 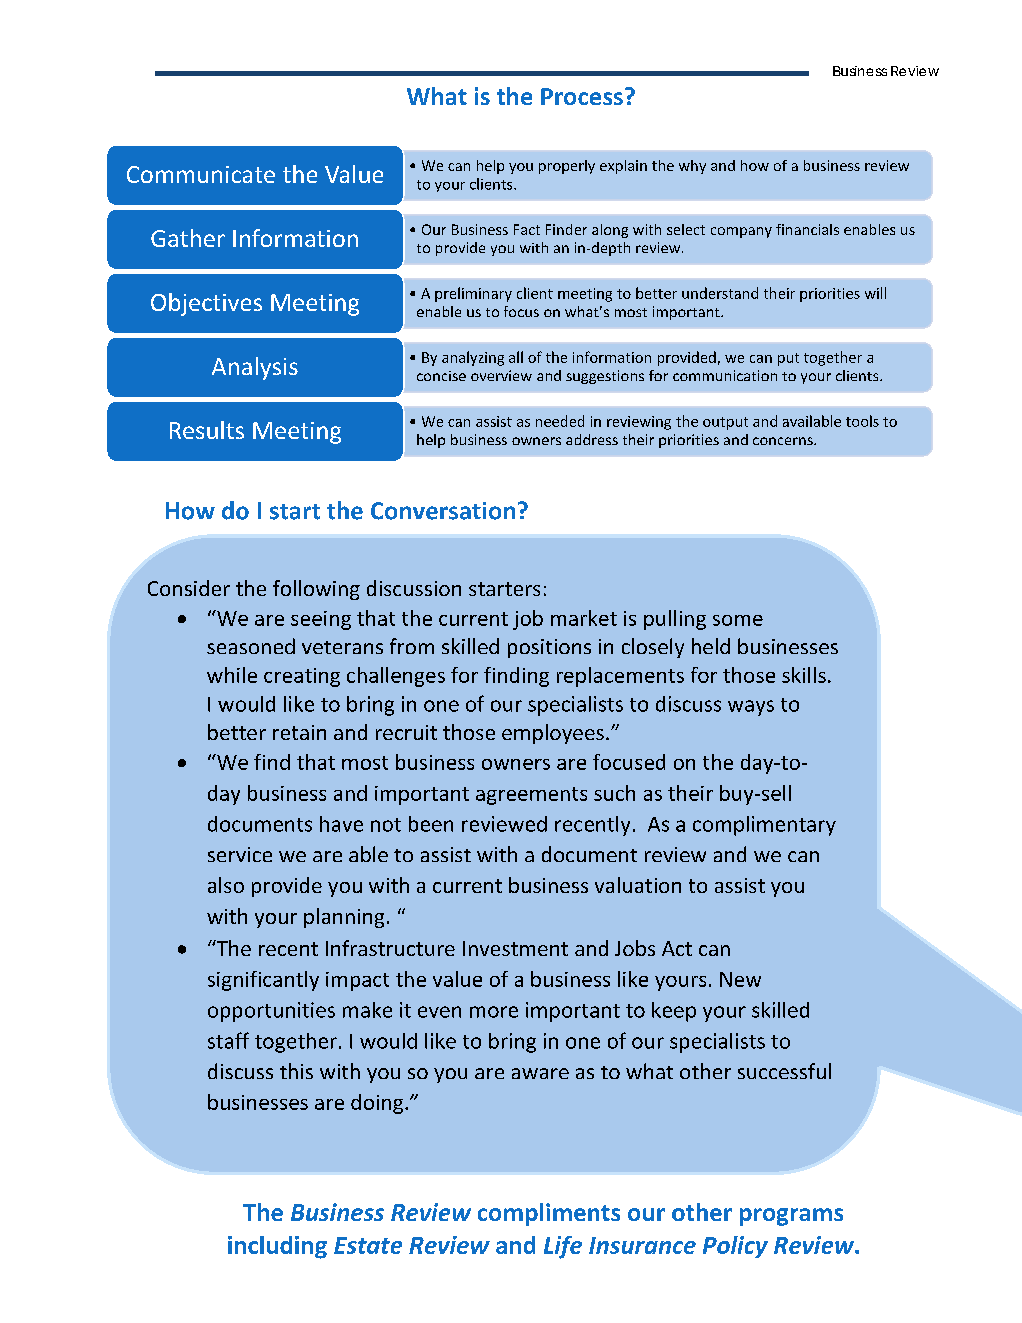 I want to click on compliments, so click(x=549, y=1214).
